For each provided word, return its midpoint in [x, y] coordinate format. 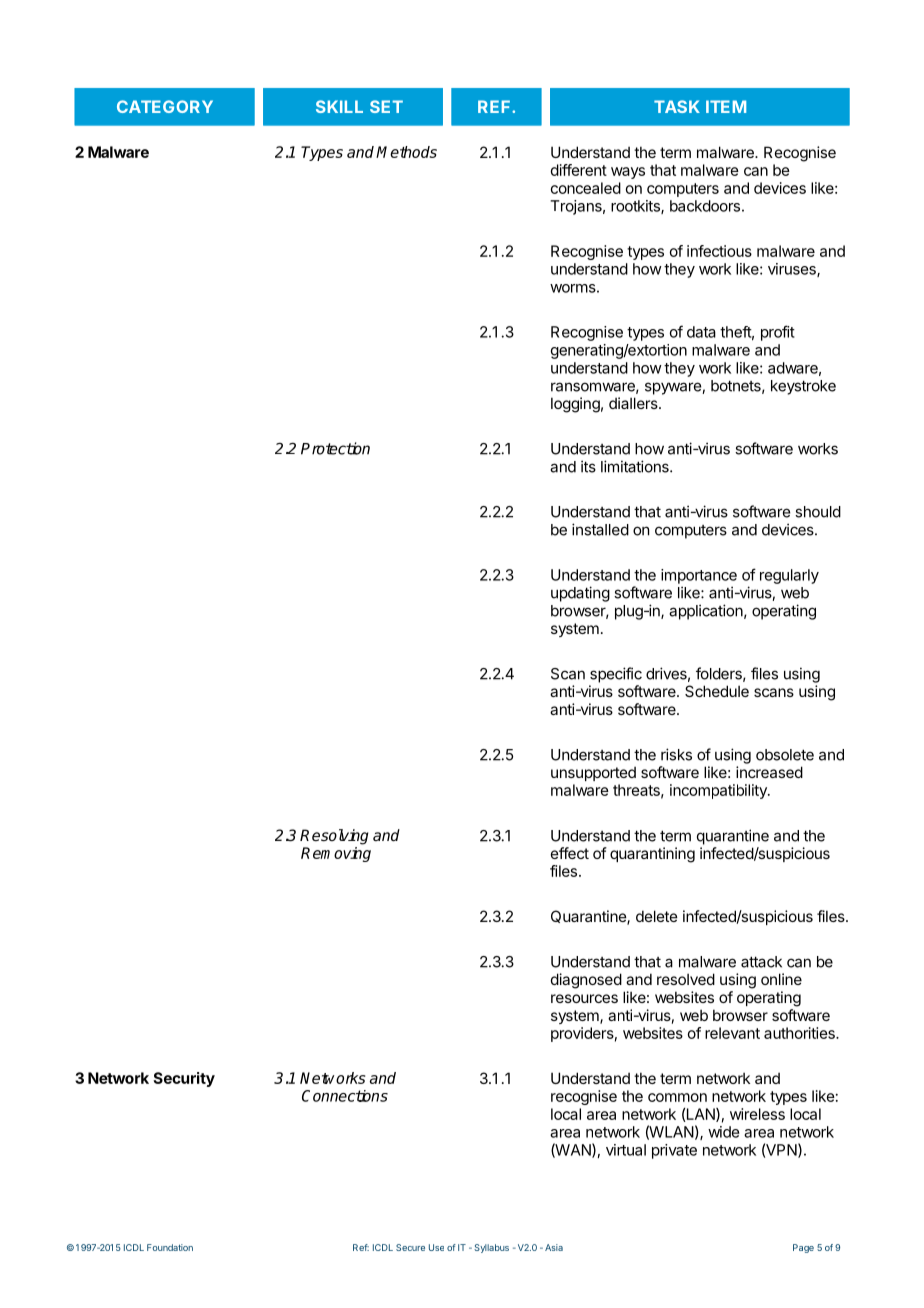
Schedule [717, 691]
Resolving [334, 837]
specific [616, 675]
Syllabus [491, 1248]
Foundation [170, 1247]
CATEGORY [165, 106]
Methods [406, 152]
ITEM [726, 106]
